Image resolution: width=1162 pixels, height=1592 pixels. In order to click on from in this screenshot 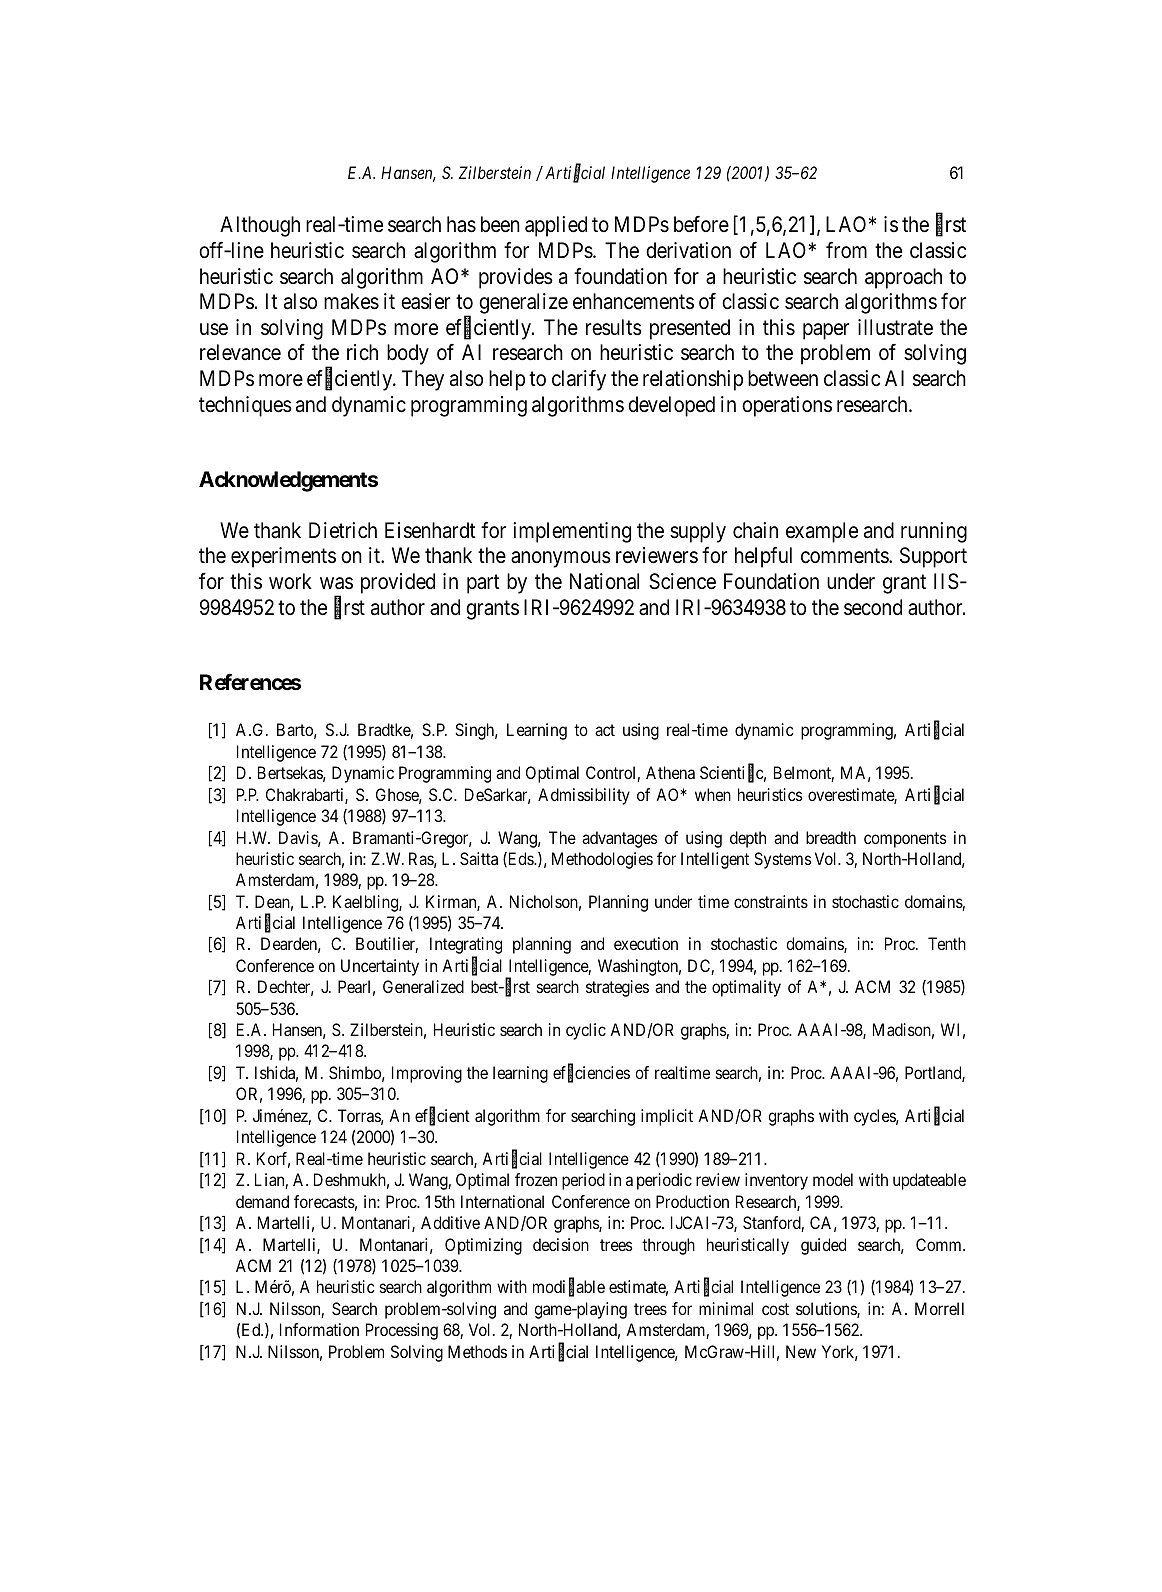, I will do `click(846, 249)`.
